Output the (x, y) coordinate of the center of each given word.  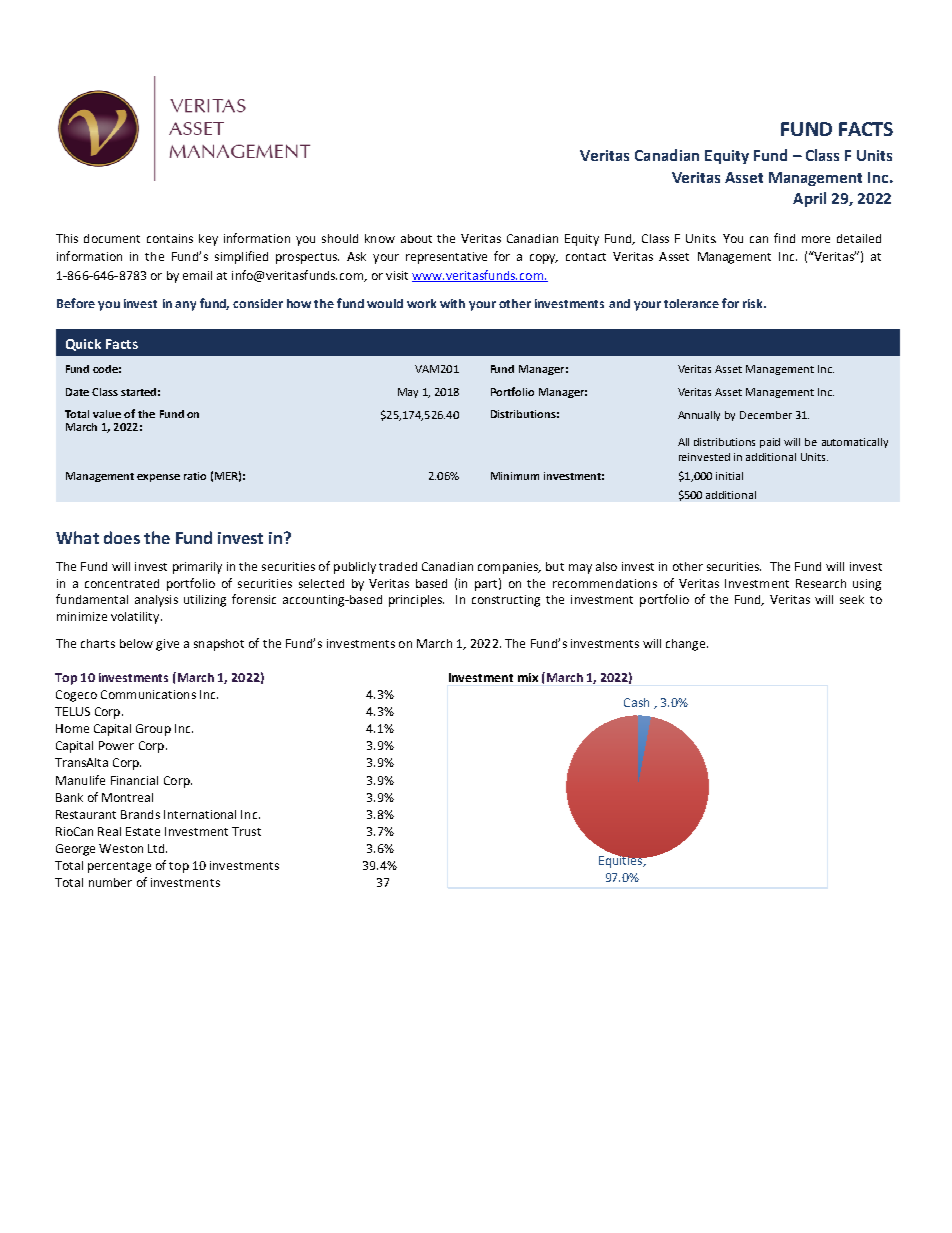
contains (170, 238)
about (416, 238)
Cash (636, 702)
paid (770, 443)
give (167, 645)
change (687, 645)
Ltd (157, 848)
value (107, 414)
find (784, 238)
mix (528, 677)
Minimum (515, 476)
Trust (246, 831)
